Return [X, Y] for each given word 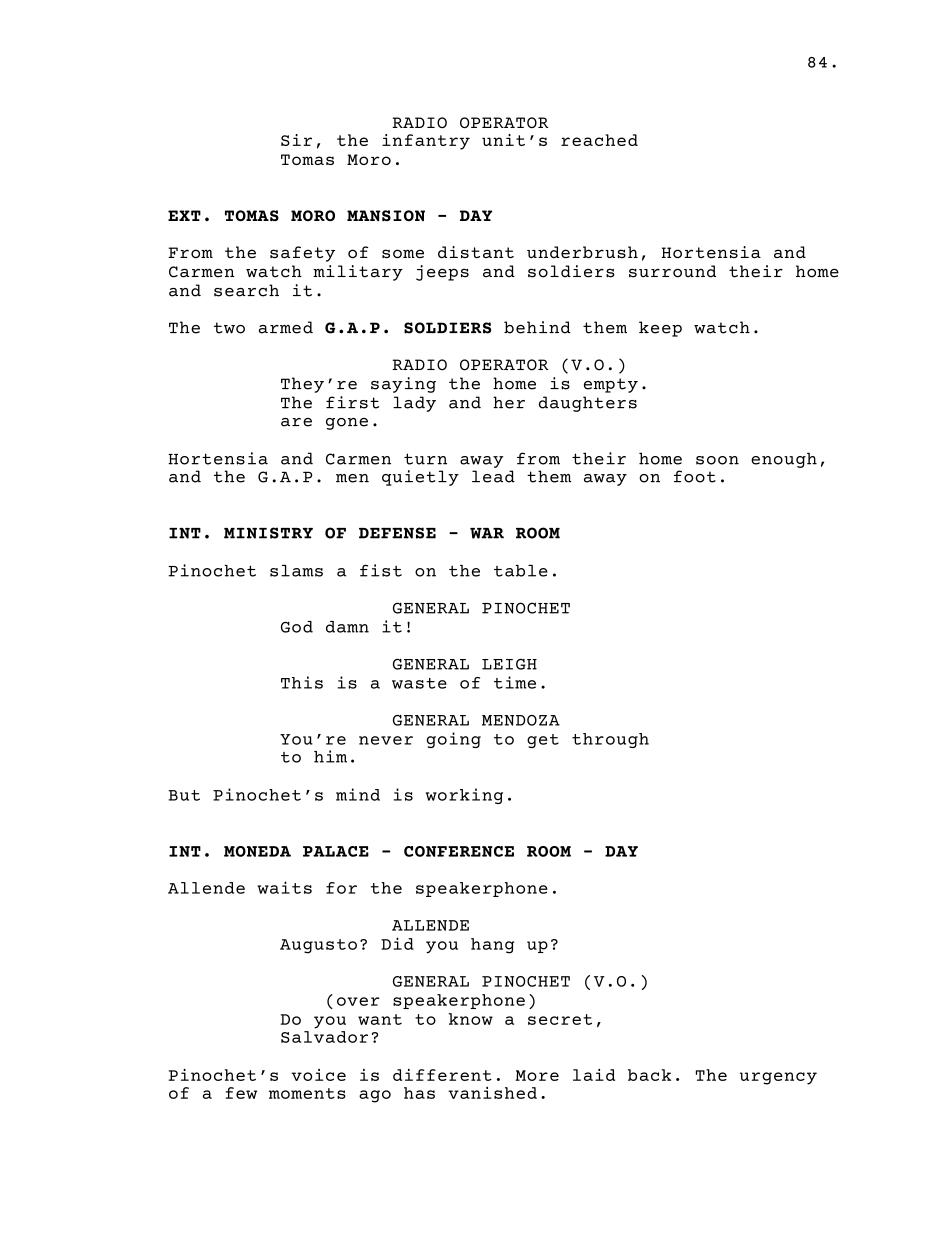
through [610, 740]
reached [599, 140]
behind [537, 327]
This [302, 682]
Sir [296, 140]
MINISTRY [268, 533]
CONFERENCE [459, 851]
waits [284, 887]
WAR [487, 533]
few [241, 1093]
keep [660, 329]
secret [560, 1019]
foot [695, 476]
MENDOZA [521, 720]
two [229, 328]
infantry [426, 142]
